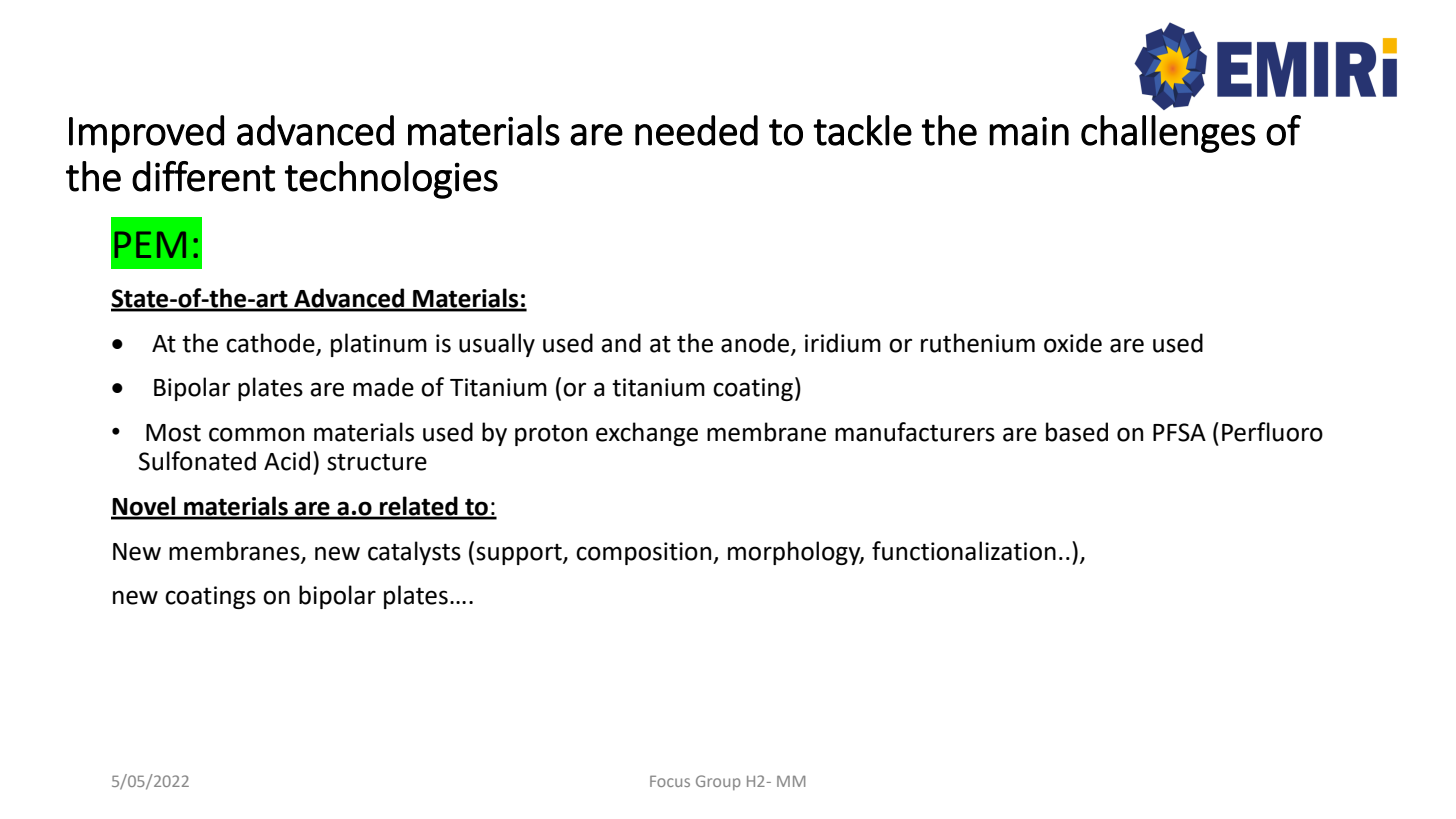  Describe the element at coordinates (414, 553) in the screenshot. I see `catalysts` at that location.
